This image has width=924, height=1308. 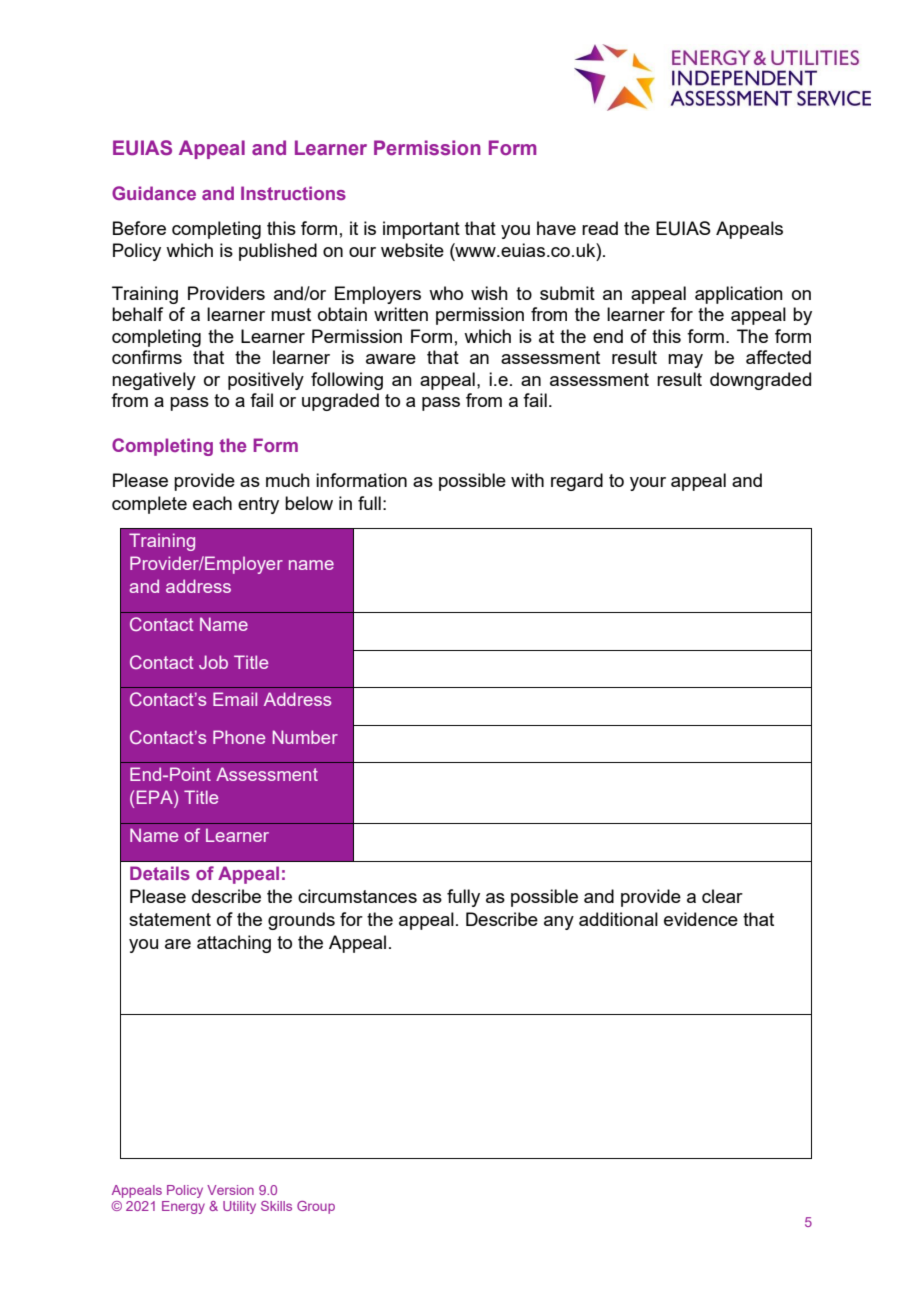 I want to click on with, so click(x=527, y=480).
